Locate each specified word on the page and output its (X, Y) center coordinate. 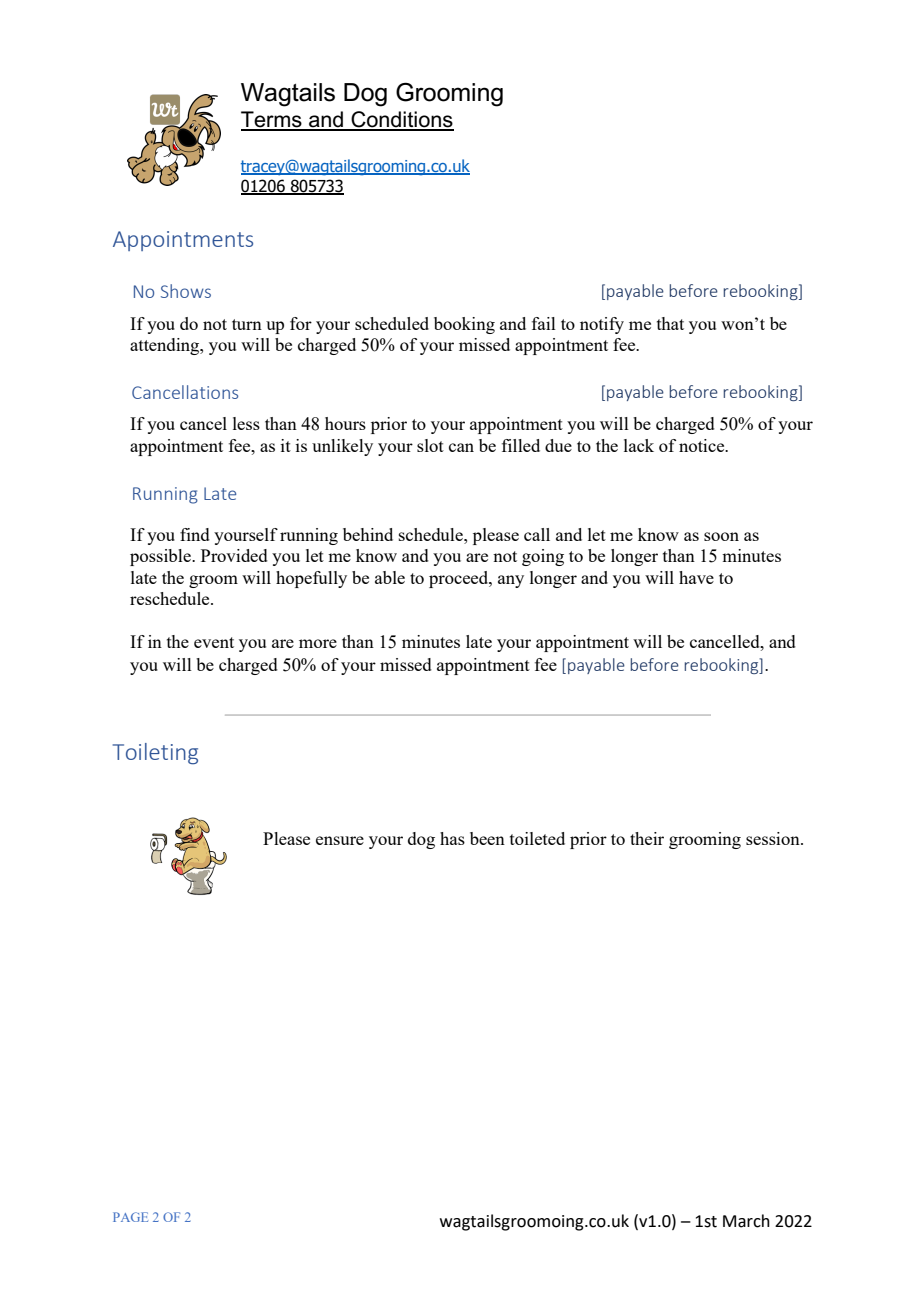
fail (544, 323)
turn (247, 324)
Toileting (155, 754)
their (647, 838)
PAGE (130, 1217)
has (452, 838)
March (746, 1221)
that (670, 323)
